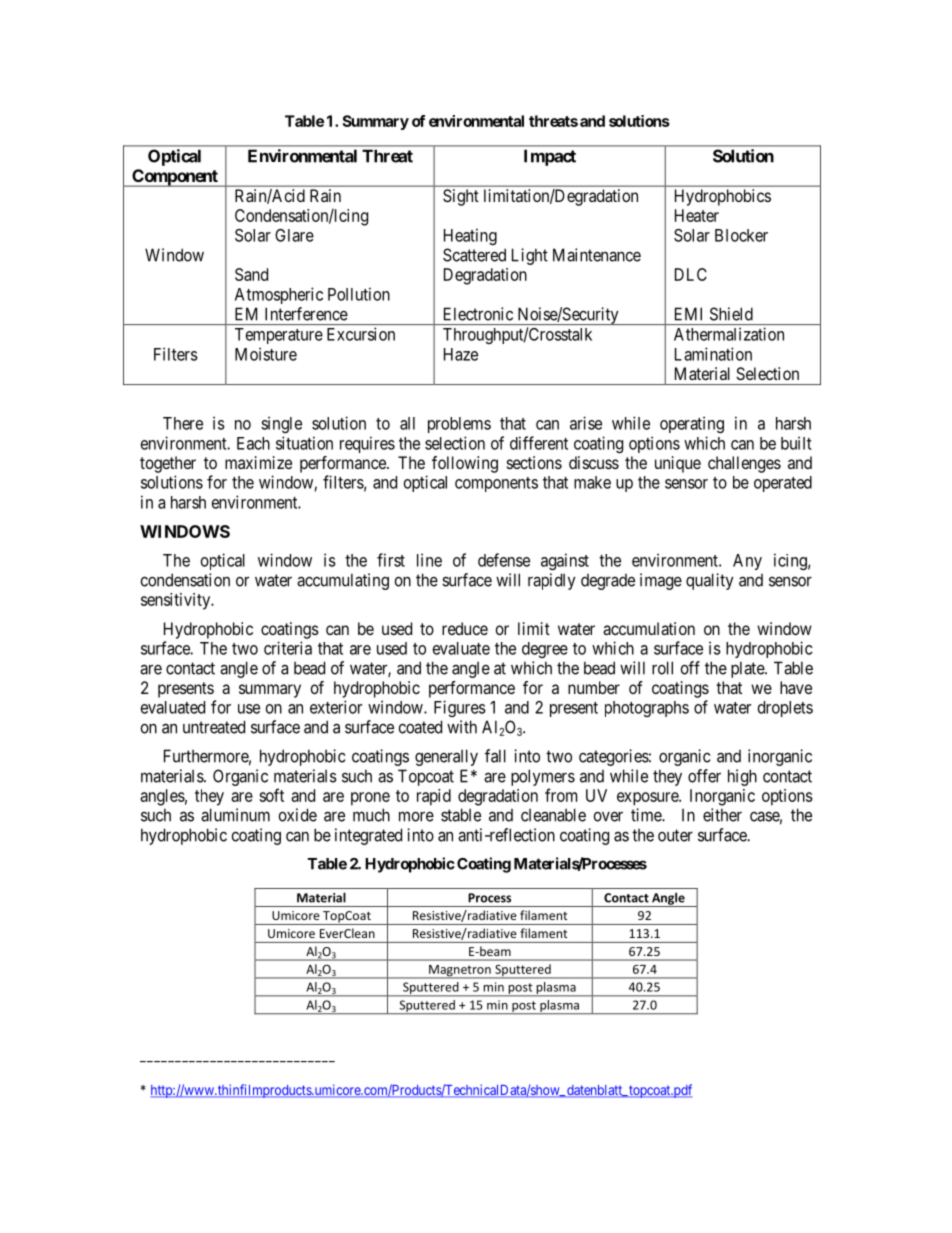 The image size is (952, 1233). Describe the element at coordinates (177, 601) in the page. I see `sensitivity` at that location.
